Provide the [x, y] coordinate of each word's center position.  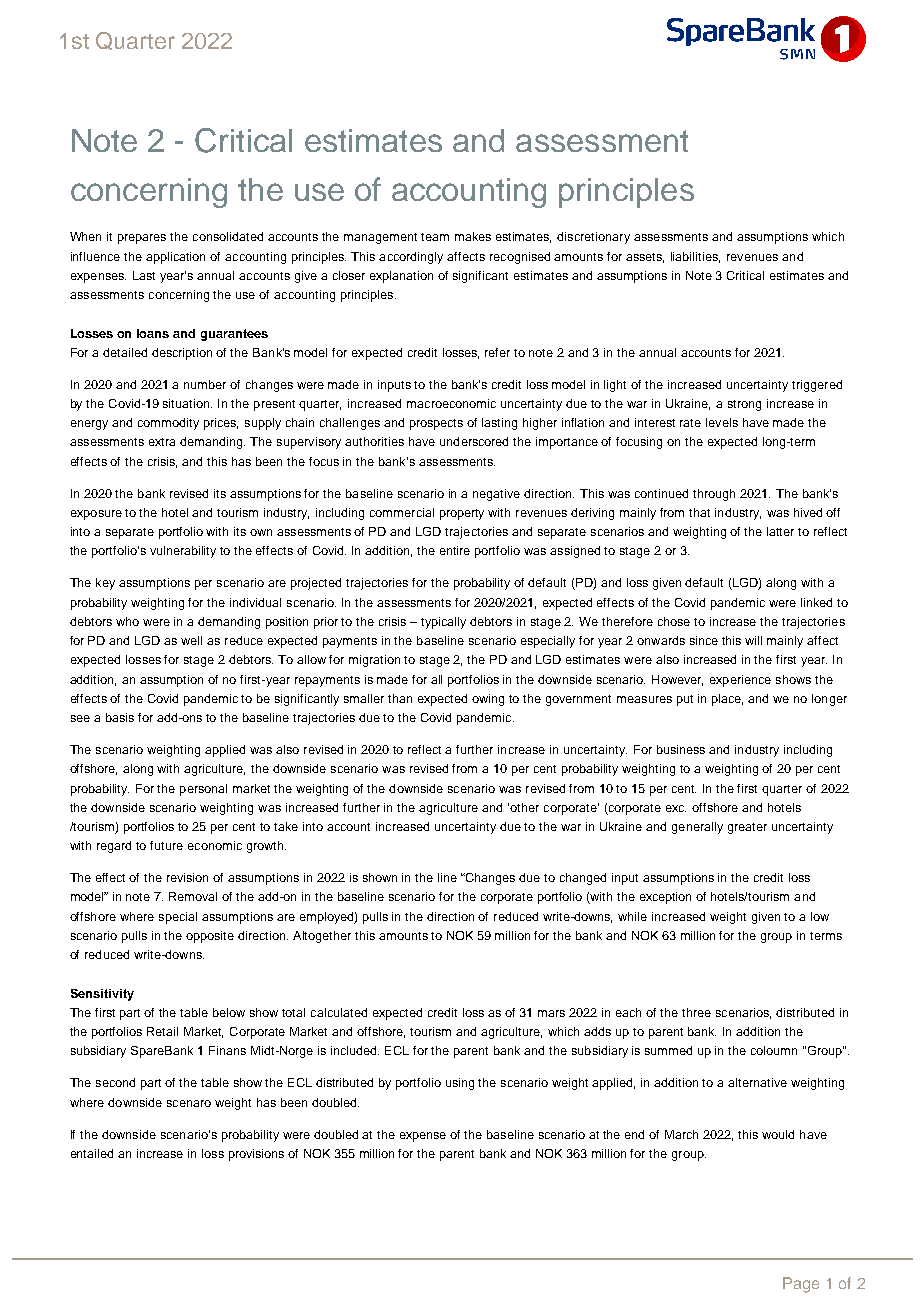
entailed [92, 1153]
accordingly [411, 258]
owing [488, 700]
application [175, 258]
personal [203, 790]
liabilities [695, 257]
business [681, 749]
